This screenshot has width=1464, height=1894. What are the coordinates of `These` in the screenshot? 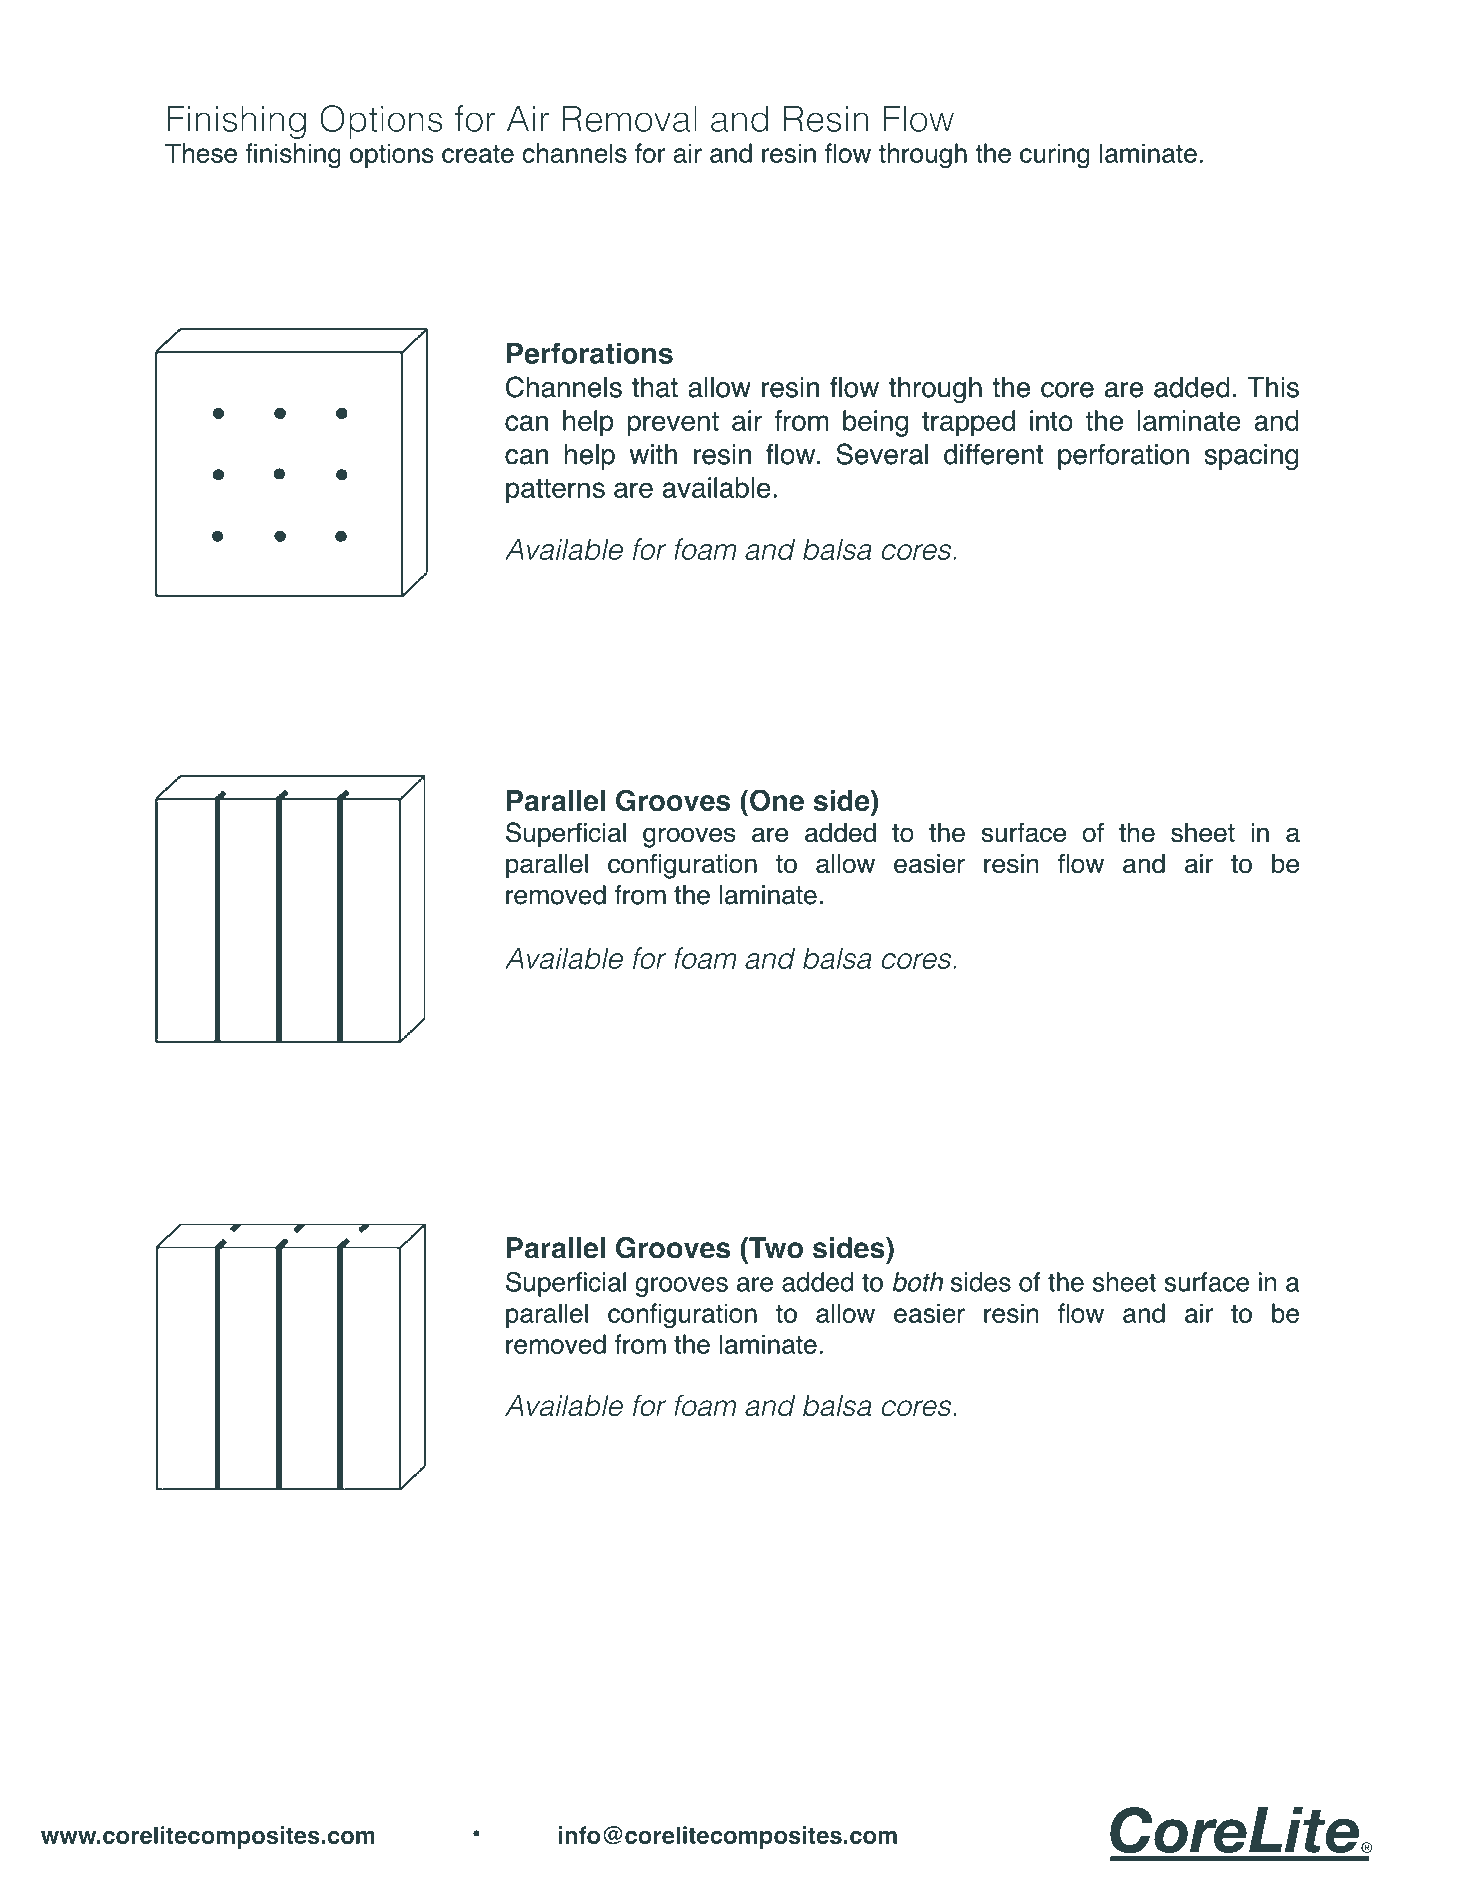 It's located at (201, 153).
